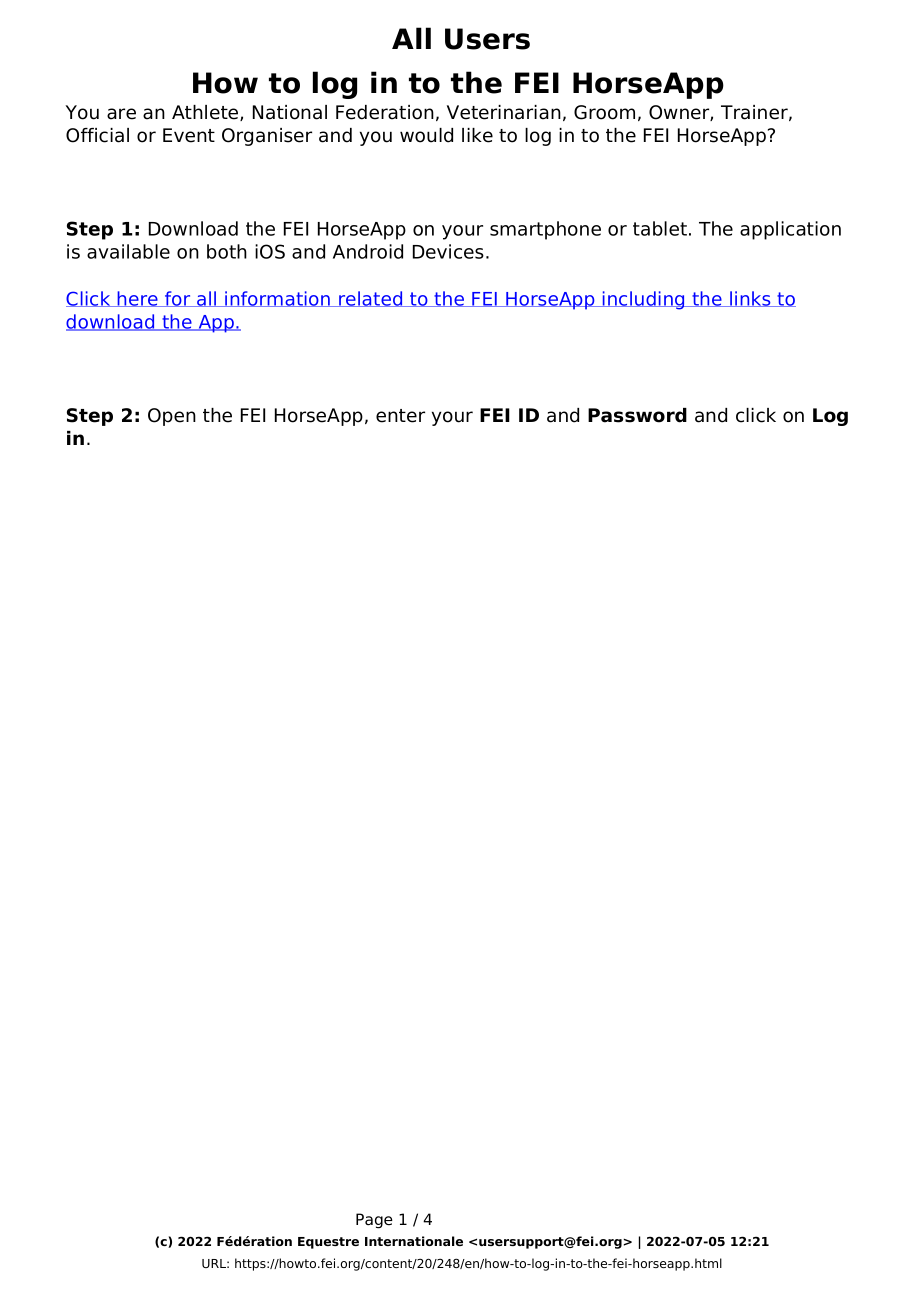 The image size is (924, 1308). Describe the element at coordinates (189, 135) in the screenshot. I see `Event` at that location.
